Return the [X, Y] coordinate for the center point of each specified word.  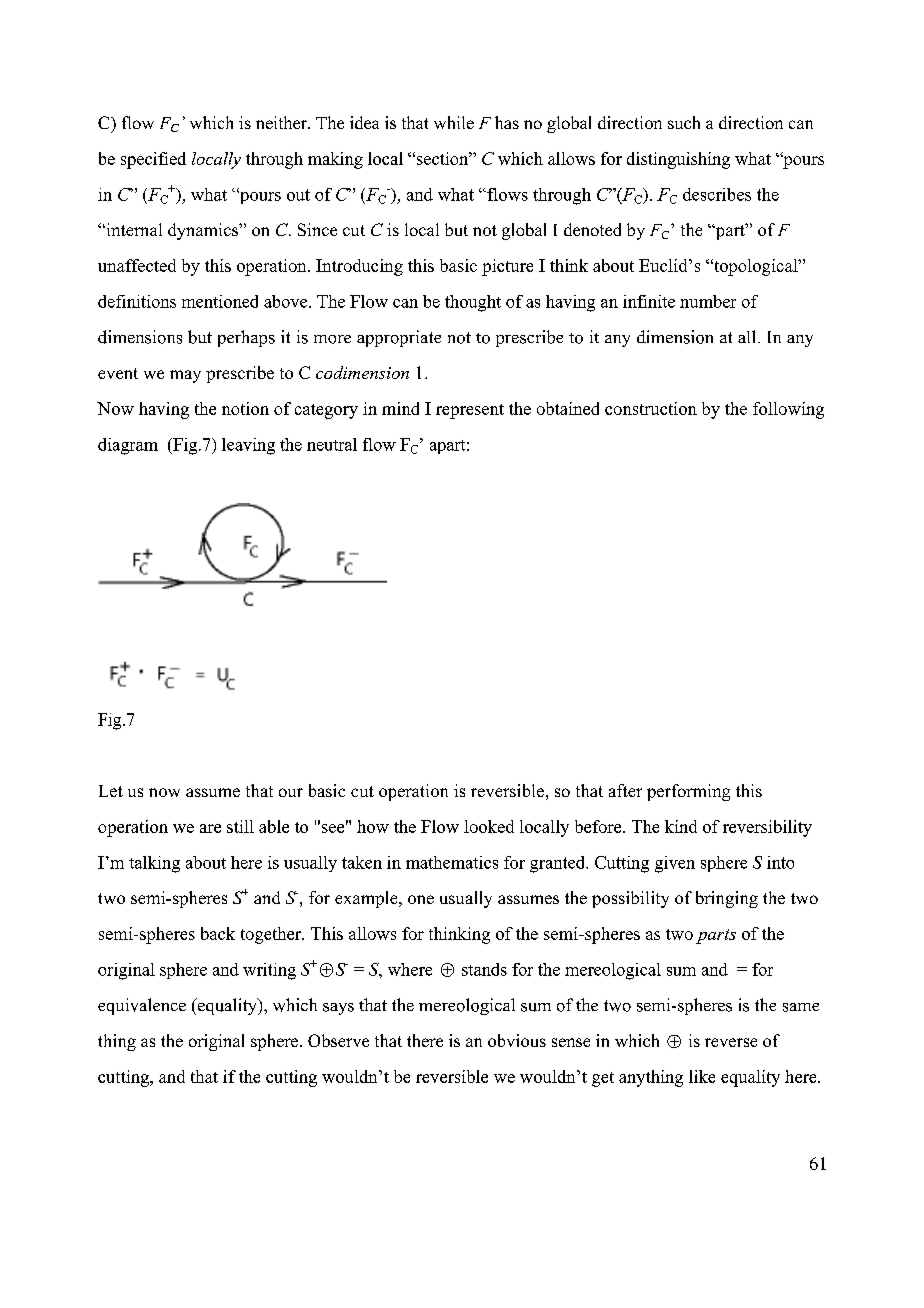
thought [473, 303]
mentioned [220, 301]
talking [154, 864]
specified [153, 160]
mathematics [452, 862]
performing [688, 792]
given [675, 864]
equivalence [142, 1006]
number [708, 301]
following [788, 410]
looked [489, 826]
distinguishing [678, 160]
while [454, 122]
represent [470, 411]
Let [111, 791]
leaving [248, 446]
